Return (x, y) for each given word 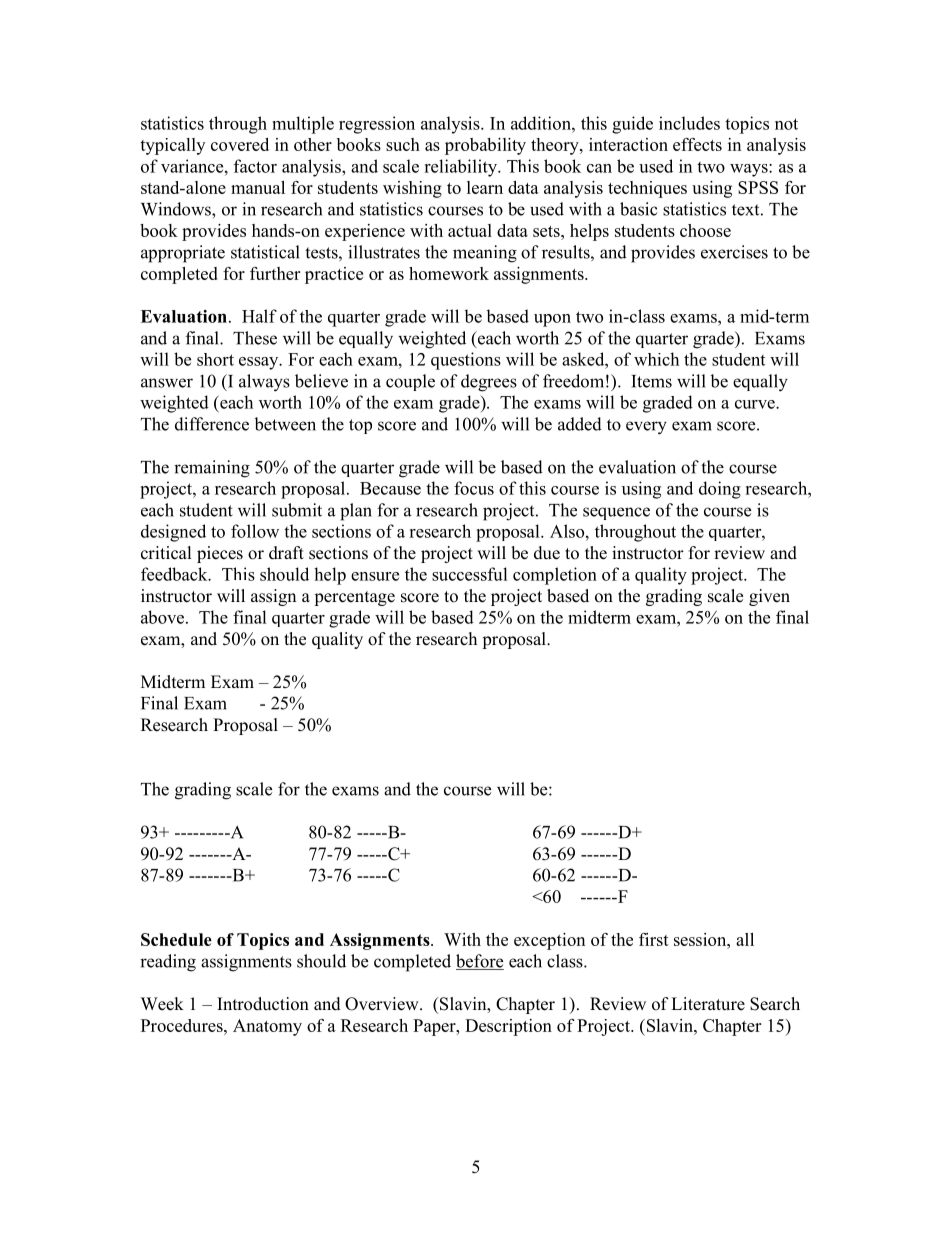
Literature (708, 1004)
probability (485, 146)
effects (697, 144)
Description (508, 1027)
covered (240, 144)
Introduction (263, 1004)
